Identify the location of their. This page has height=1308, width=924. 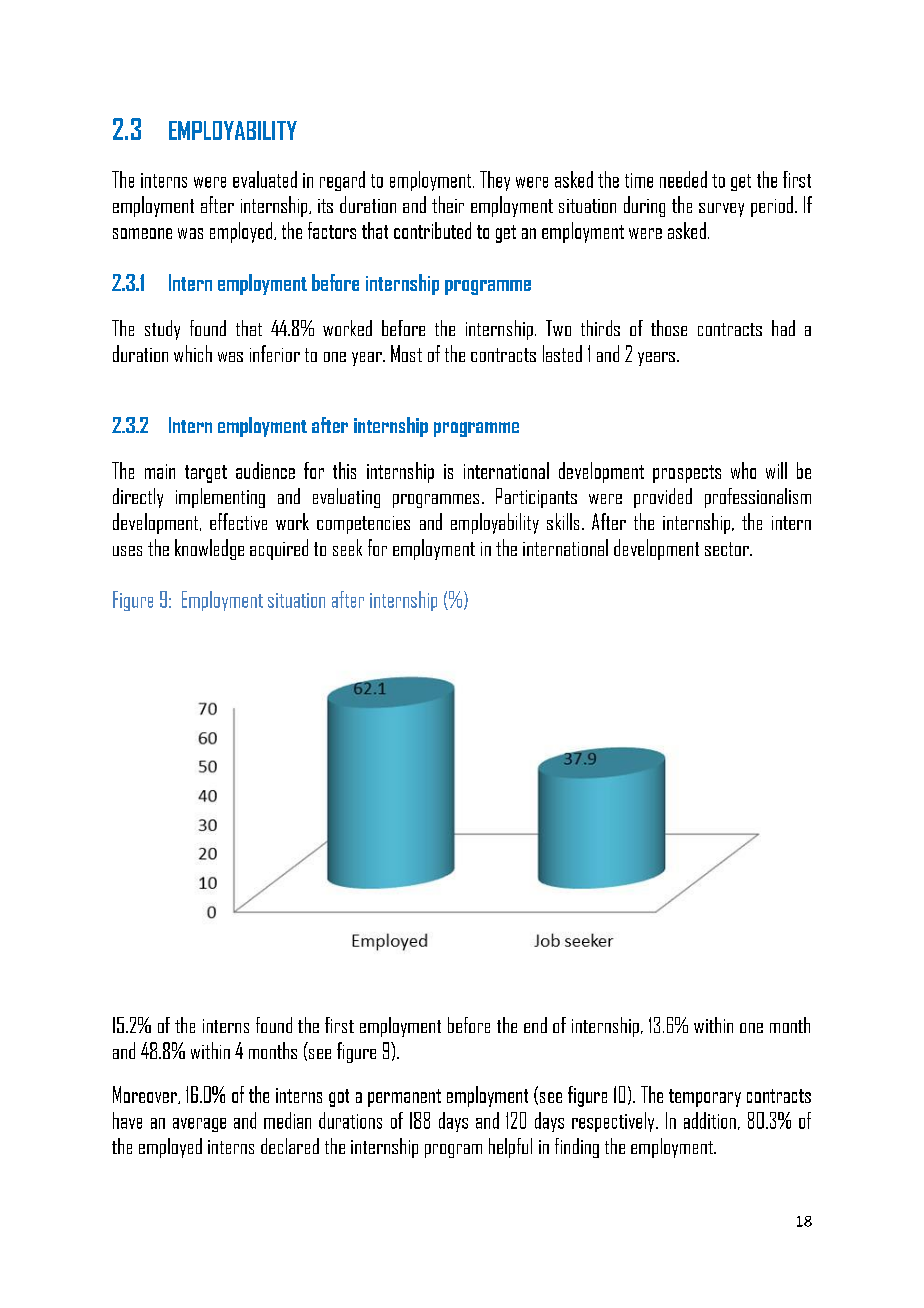
(448, 204).
